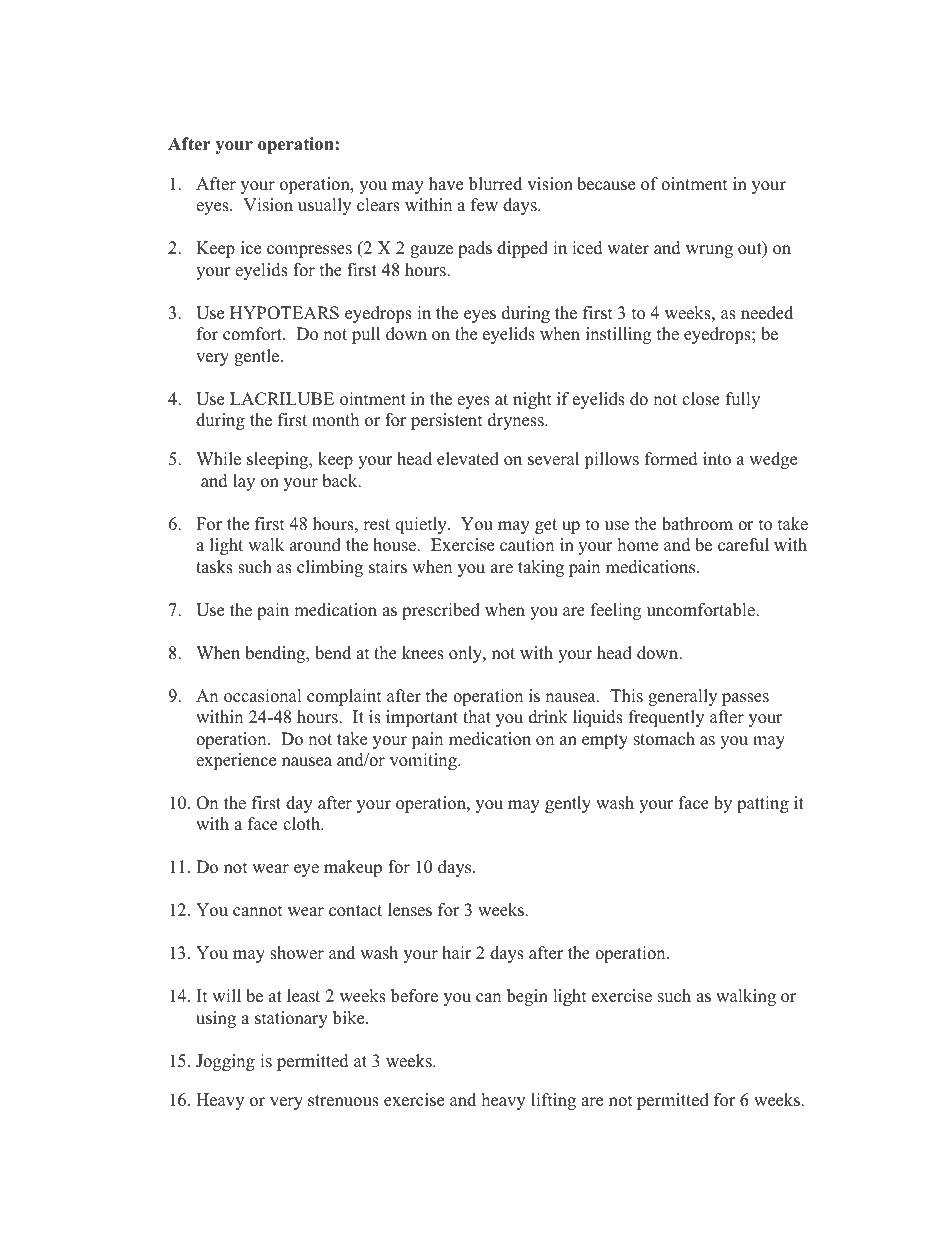 Image resolution: width=952 pixels, height=1233 pixels. Describe the element at coordinates (441, 611) in the screenshot. I see `prescribed` at that location.
